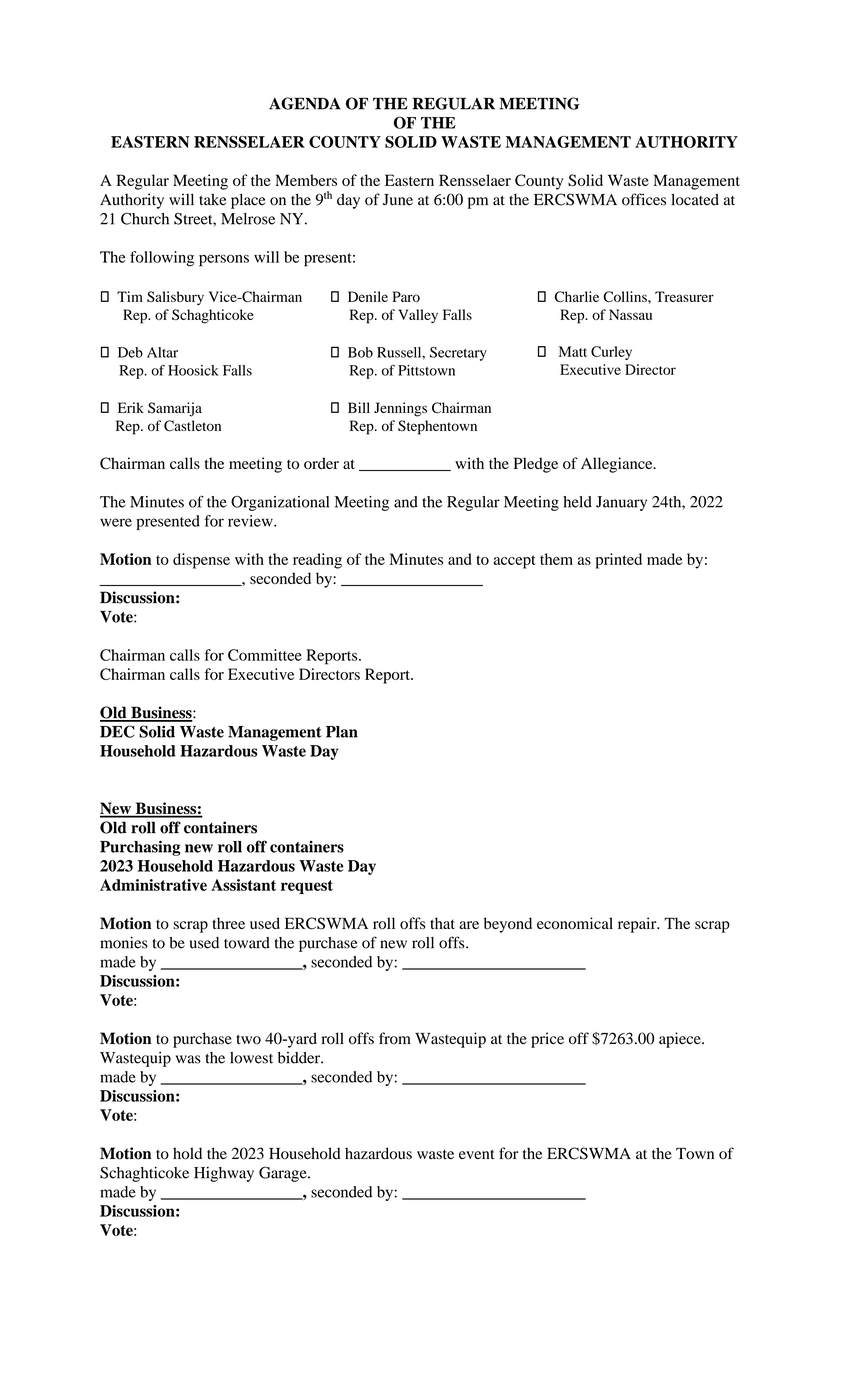  Describe the element at coordinates (644, 199) in the screenshot. I see `offices` at that location.
